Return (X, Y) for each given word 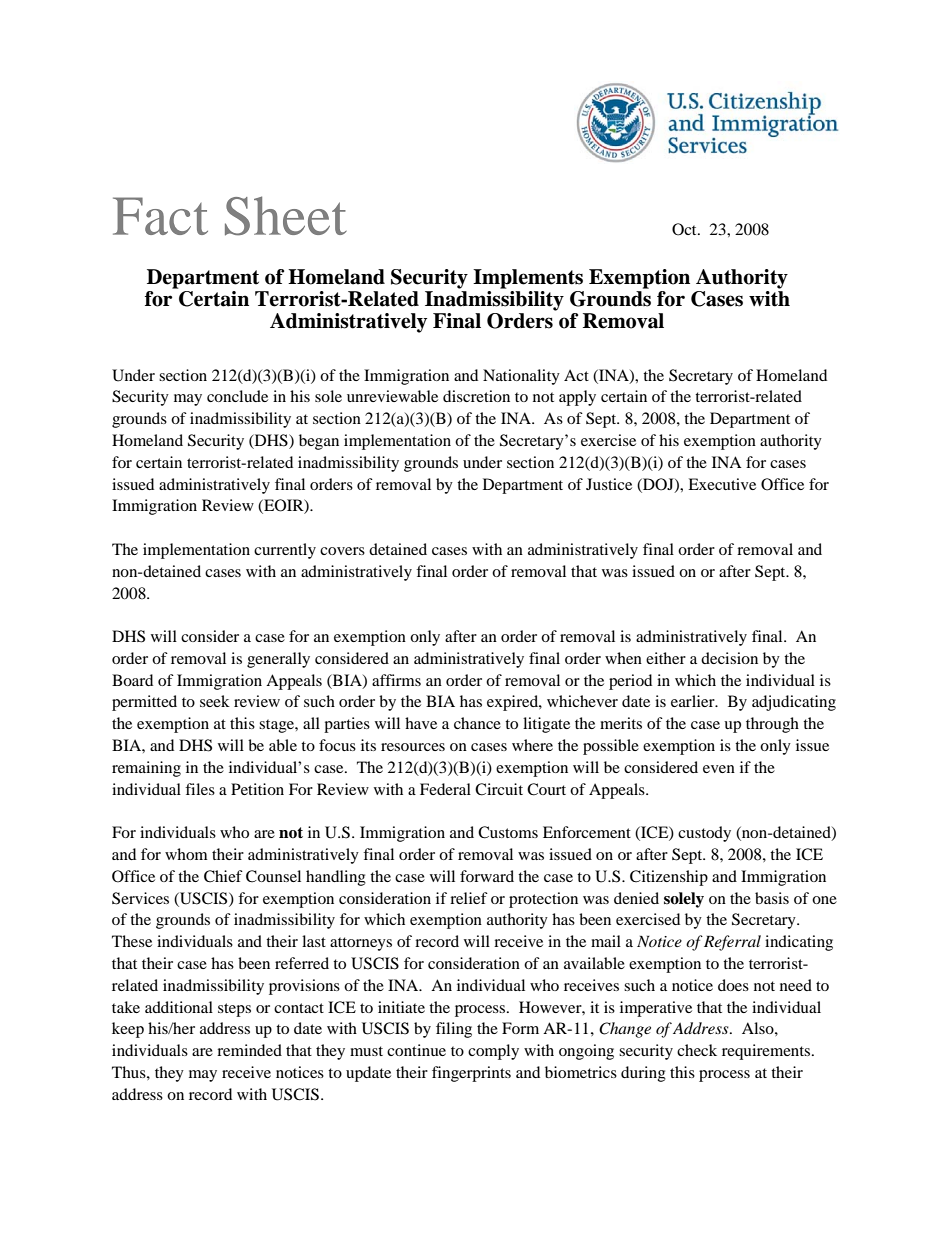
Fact (160, 216)
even (719, 769)
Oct (685, 229)
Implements (528, 279)
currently (285, 551)
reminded (249, 1050)
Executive (722, 484)
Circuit (499, 789)
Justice (609, 484)
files (200, 789)
